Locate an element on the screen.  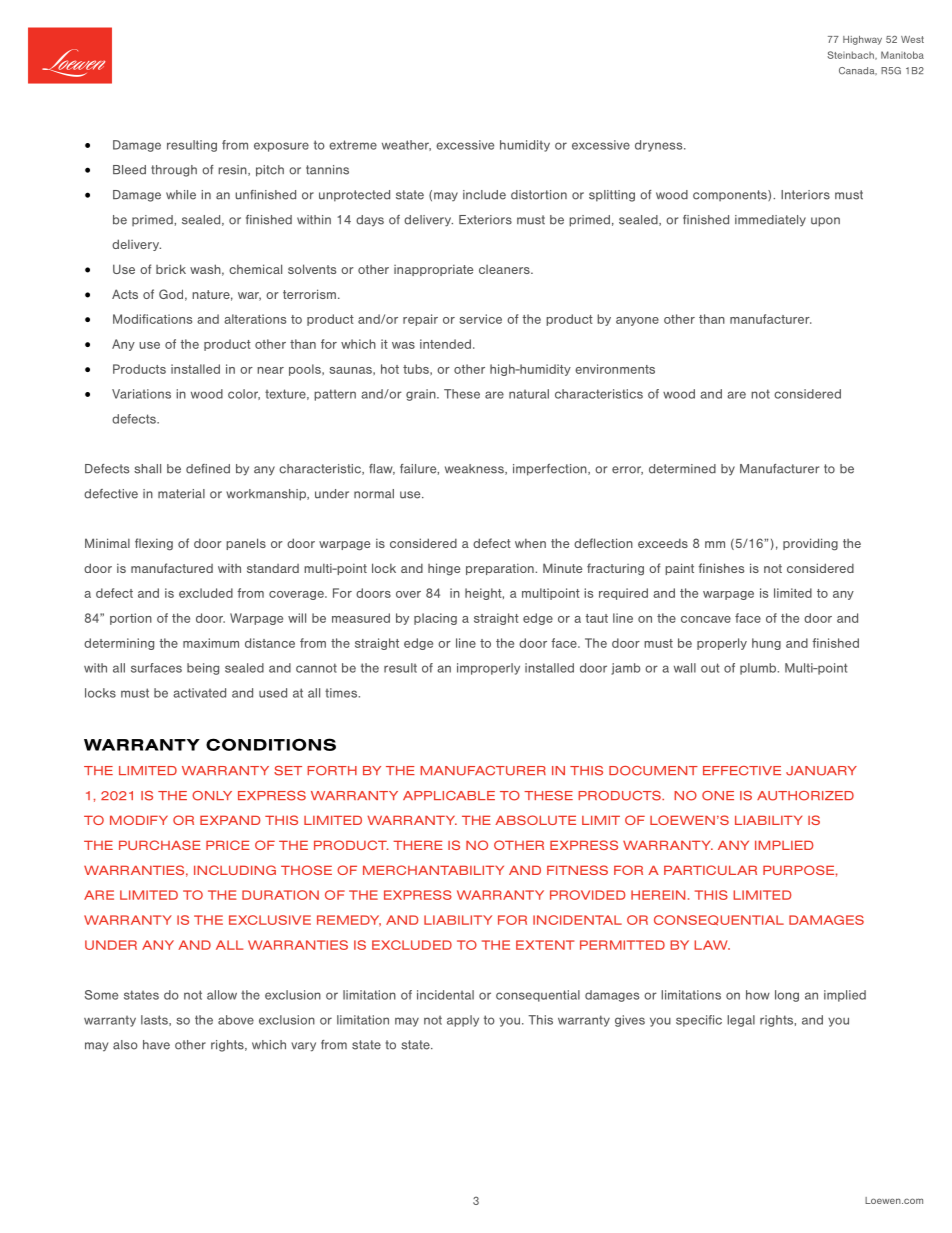
extreme is located at coordinates (353, 145).
